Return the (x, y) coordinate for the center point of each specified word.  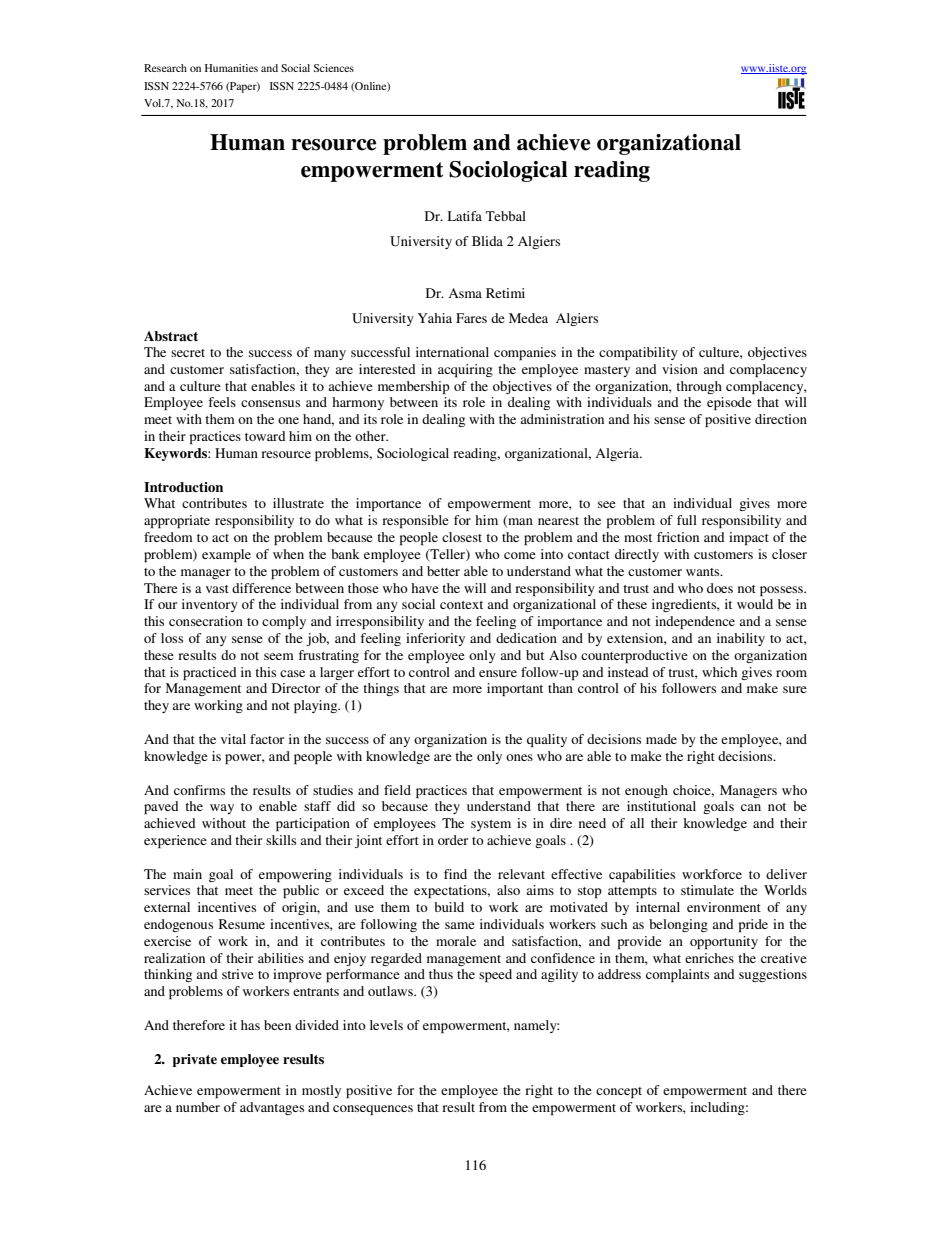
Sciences (334, 68)
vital (233, 739)
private (194, 1060)
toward (265, 436)
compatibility (638, 353)
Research (165, 68)
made (661, 739)
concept (619, 1092)
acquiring (465, 370)
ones (519, 757)
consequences (373, 1110)
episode (729, 403)
